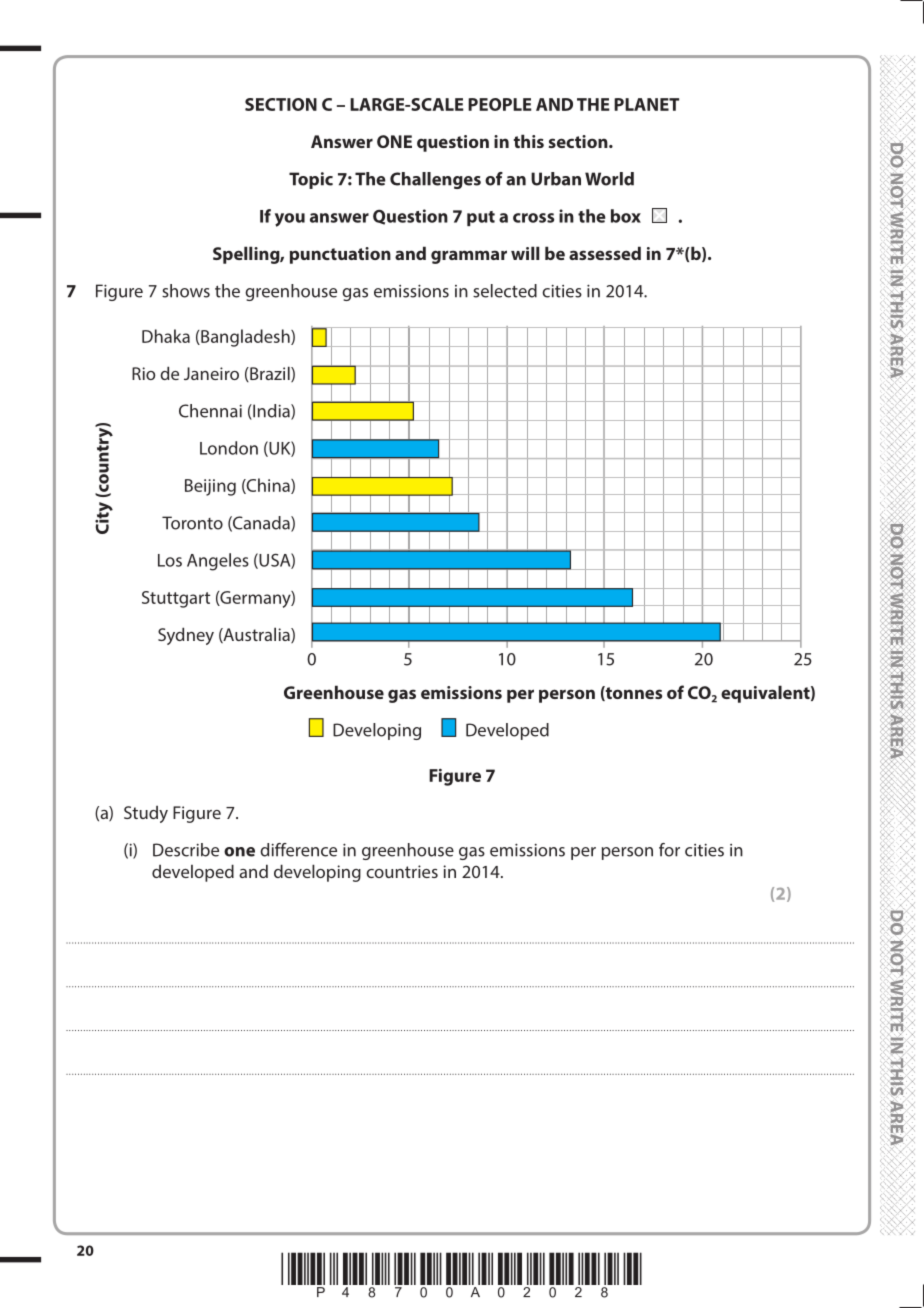  Describe the element at coordinates (669, 850) in the page. I see `for` at that location.
